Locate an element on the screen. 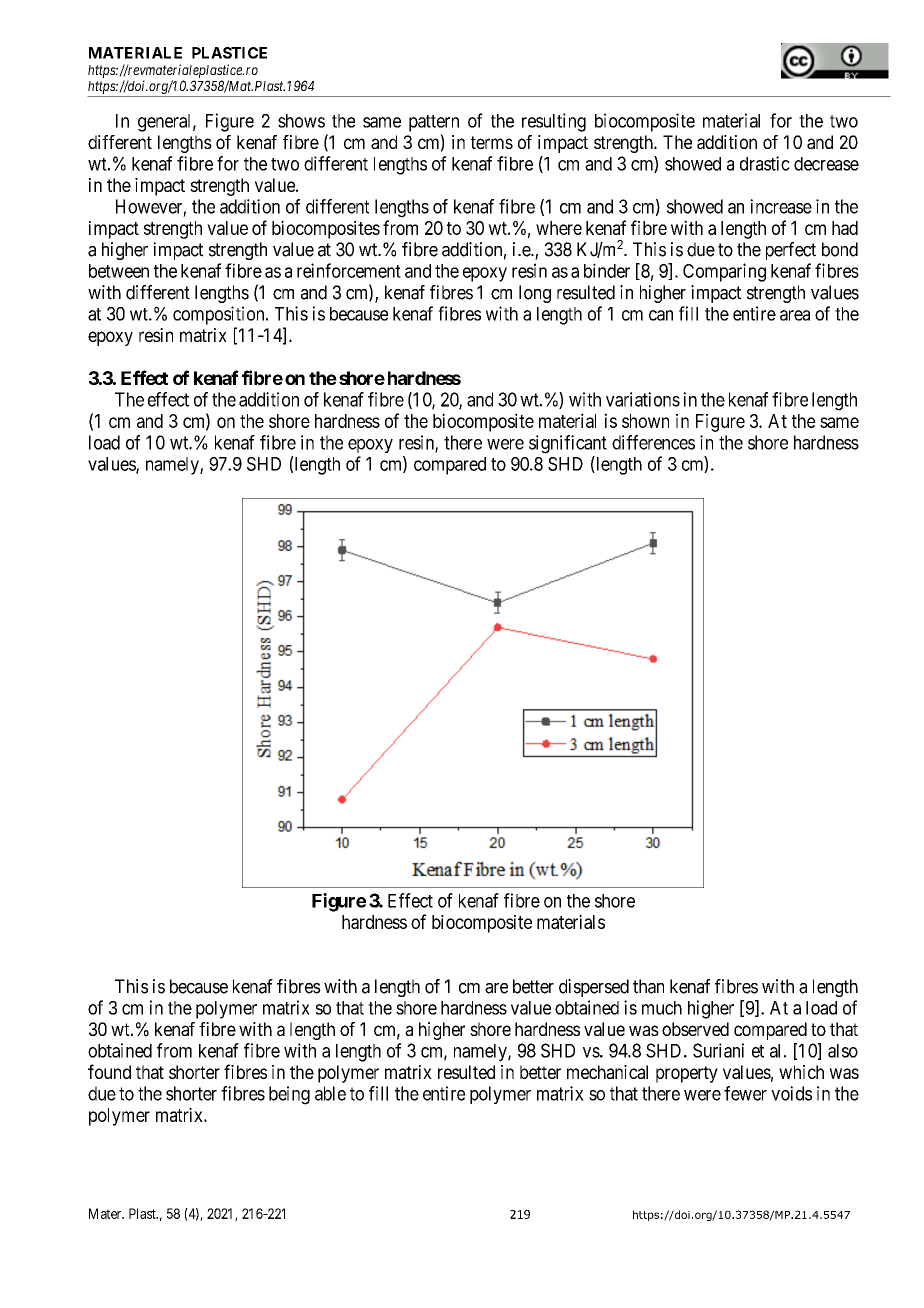  significant is located at coordinates (568, 444).
